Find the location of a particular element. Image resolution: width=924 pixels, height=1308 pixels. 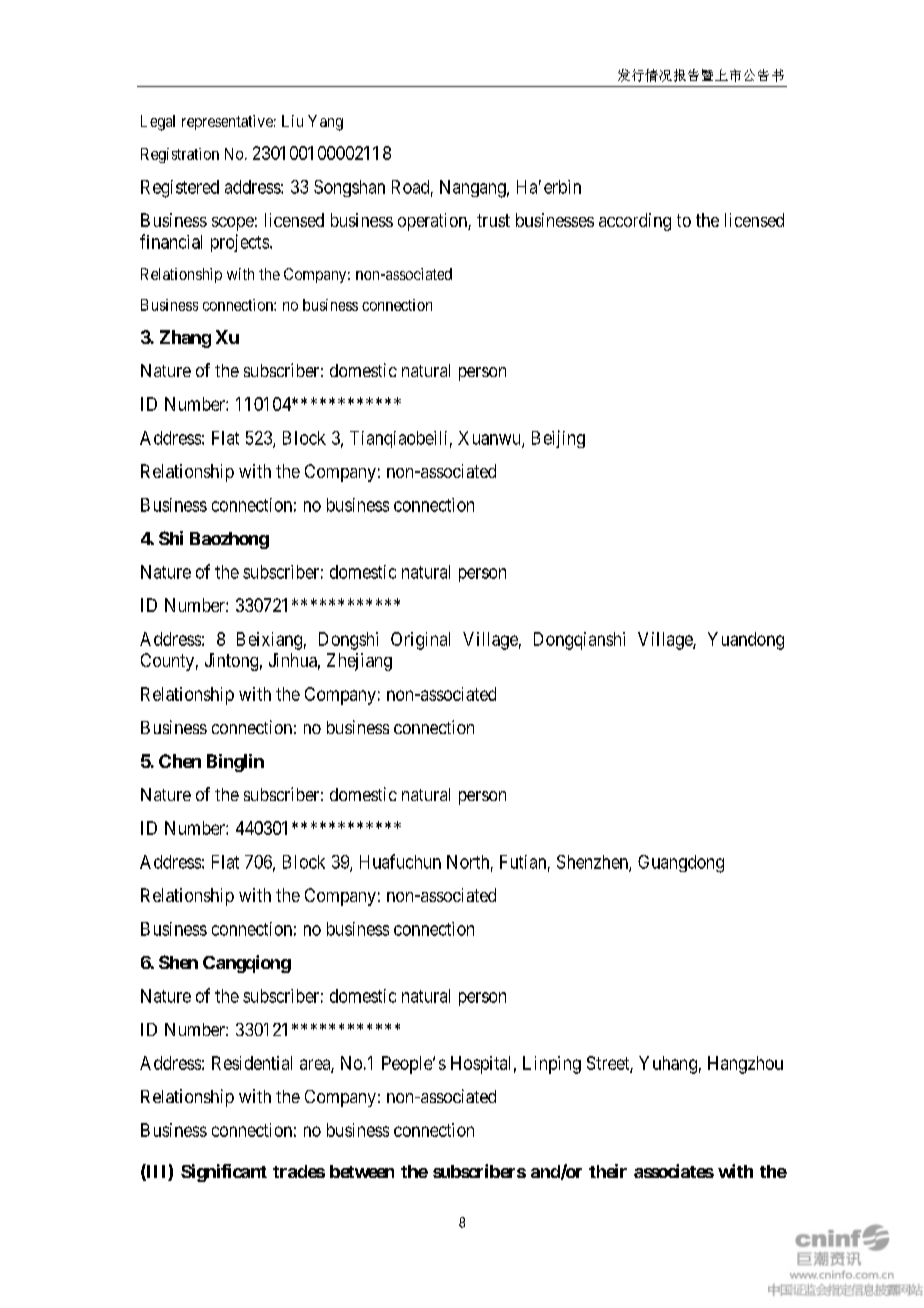

Registration is located at coordinates (180, 155).
